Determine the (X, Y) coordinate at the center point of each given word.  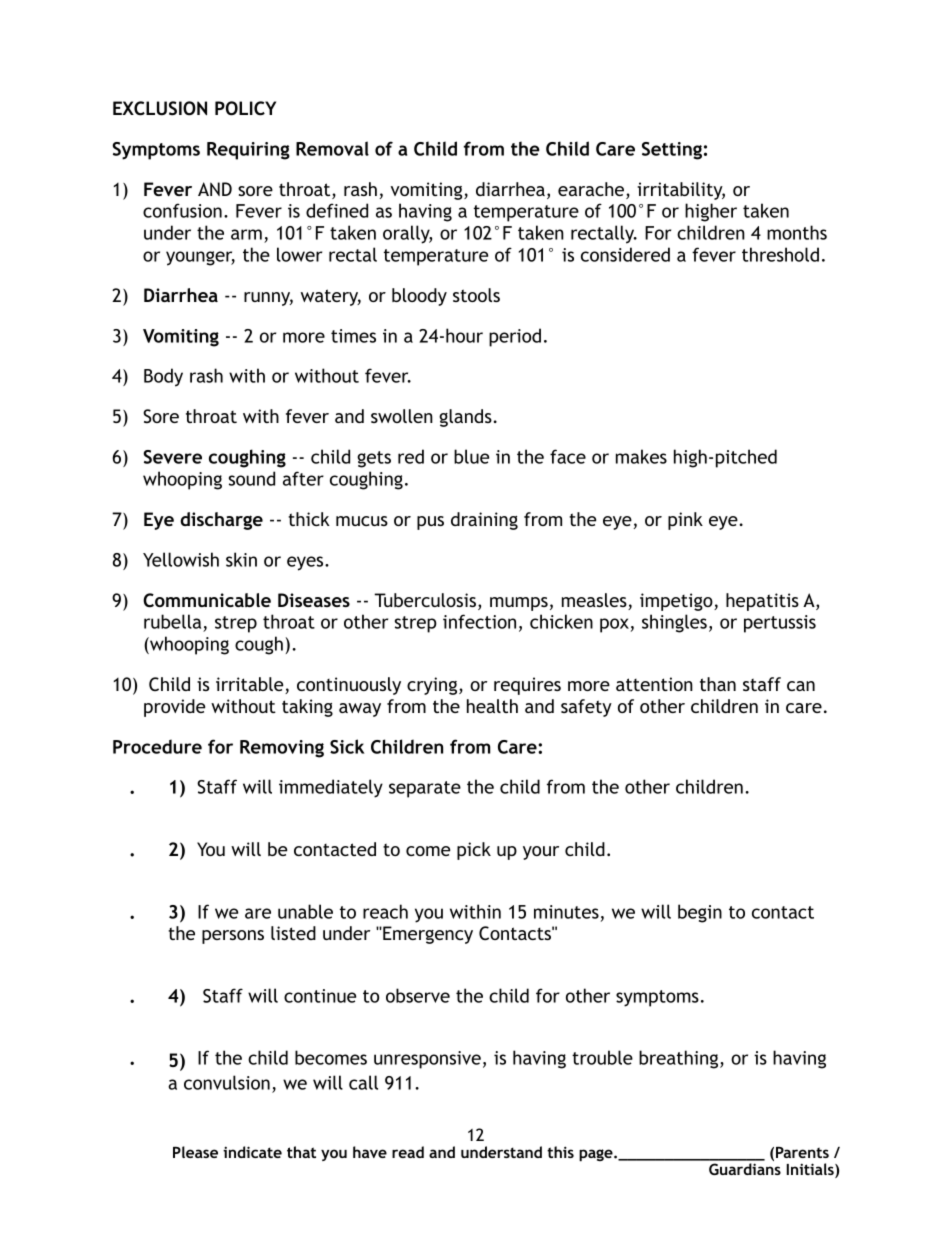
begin (700, 913)
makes (641, 456)
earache (592, 190)
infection (479, 621)
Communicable (207, 600)
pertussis (780, 624)
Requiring (248, 151)
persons (233, 937)
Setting (672, 151)
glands (465, 418)
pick (474, 851)
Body (163, 377)
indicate (252, 1152)
